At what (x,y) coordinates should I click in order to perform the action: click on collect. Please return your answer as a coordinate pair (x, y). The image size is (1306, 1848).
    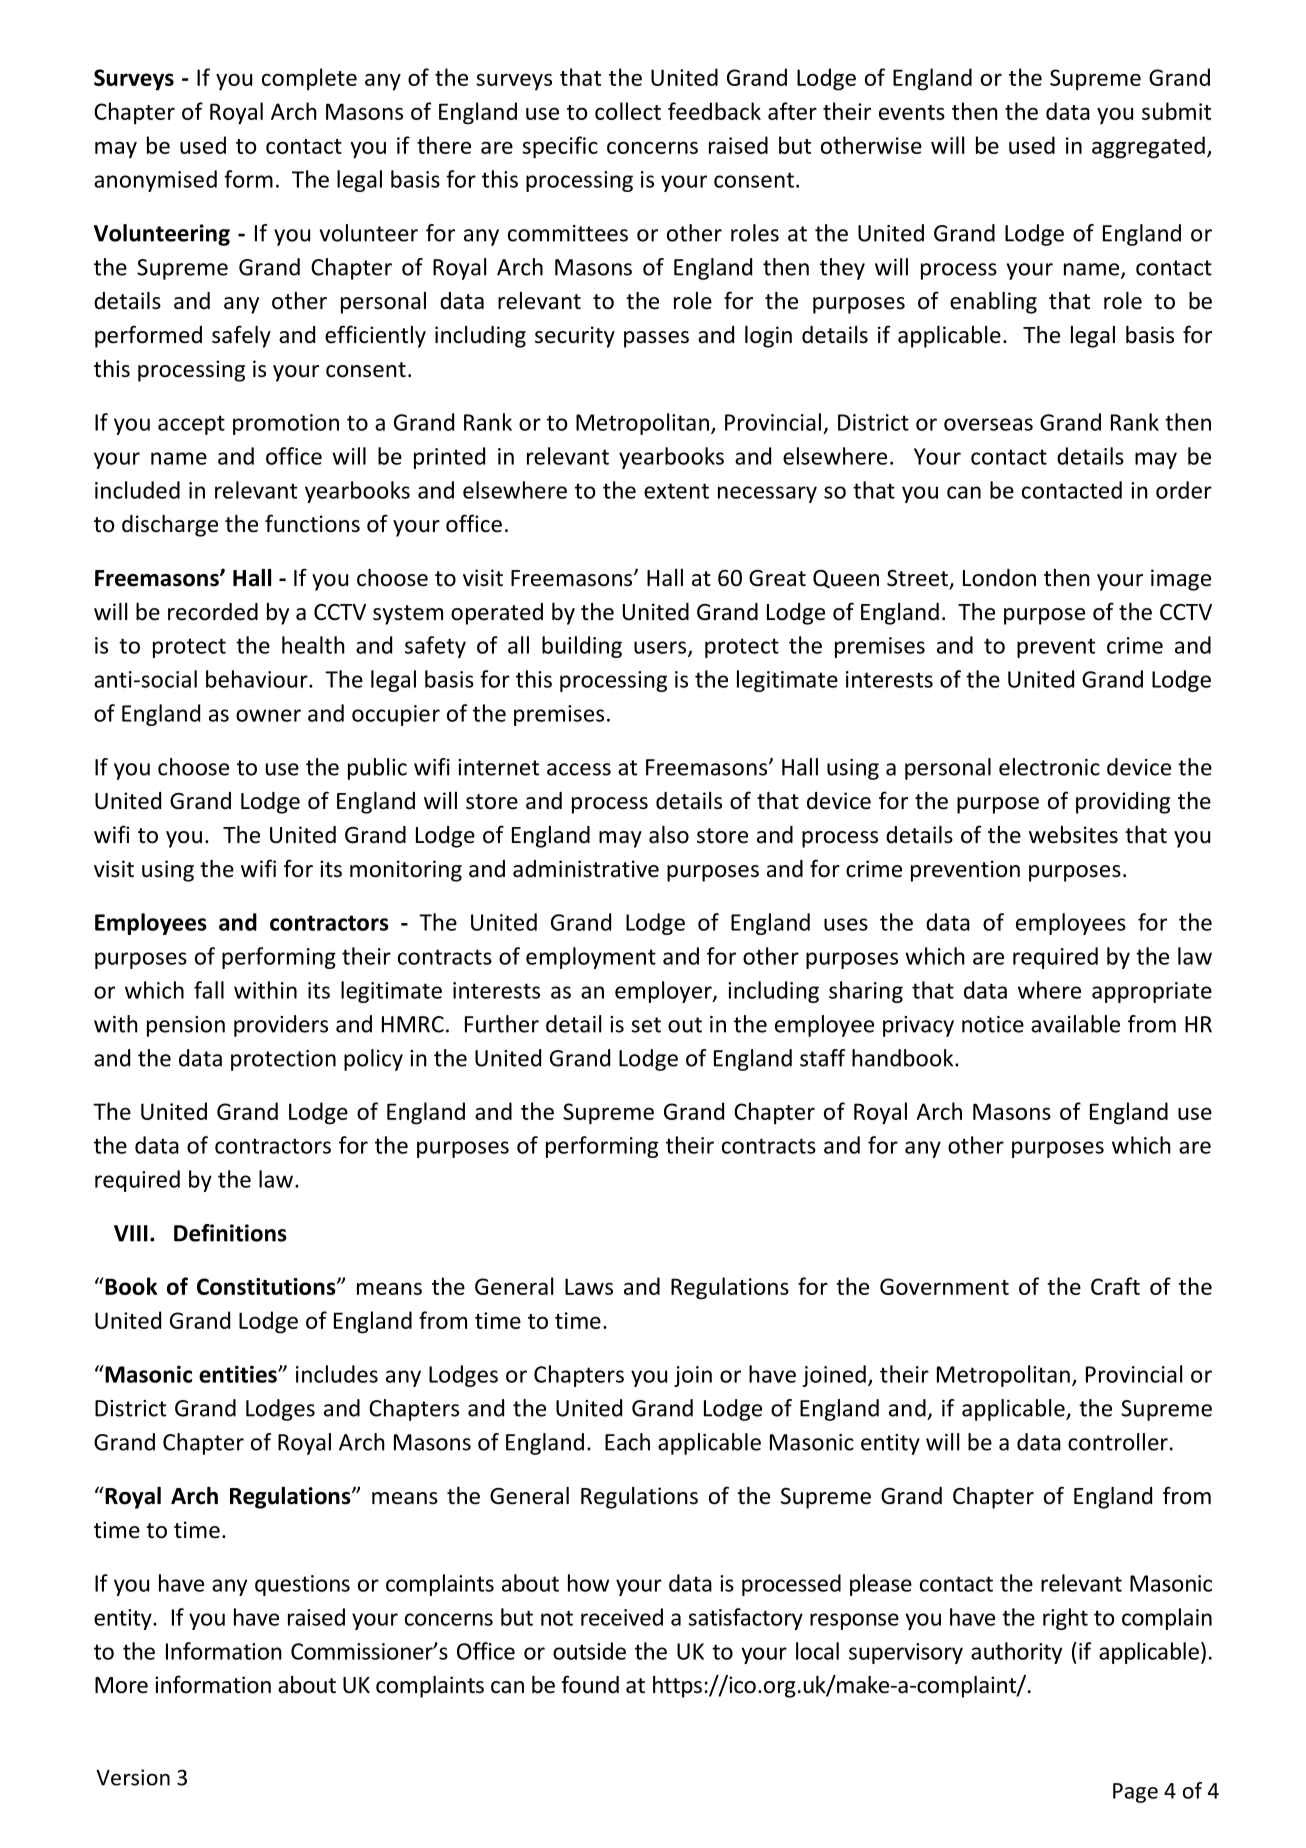
    Looking at the image, I should click on (628, 111).
